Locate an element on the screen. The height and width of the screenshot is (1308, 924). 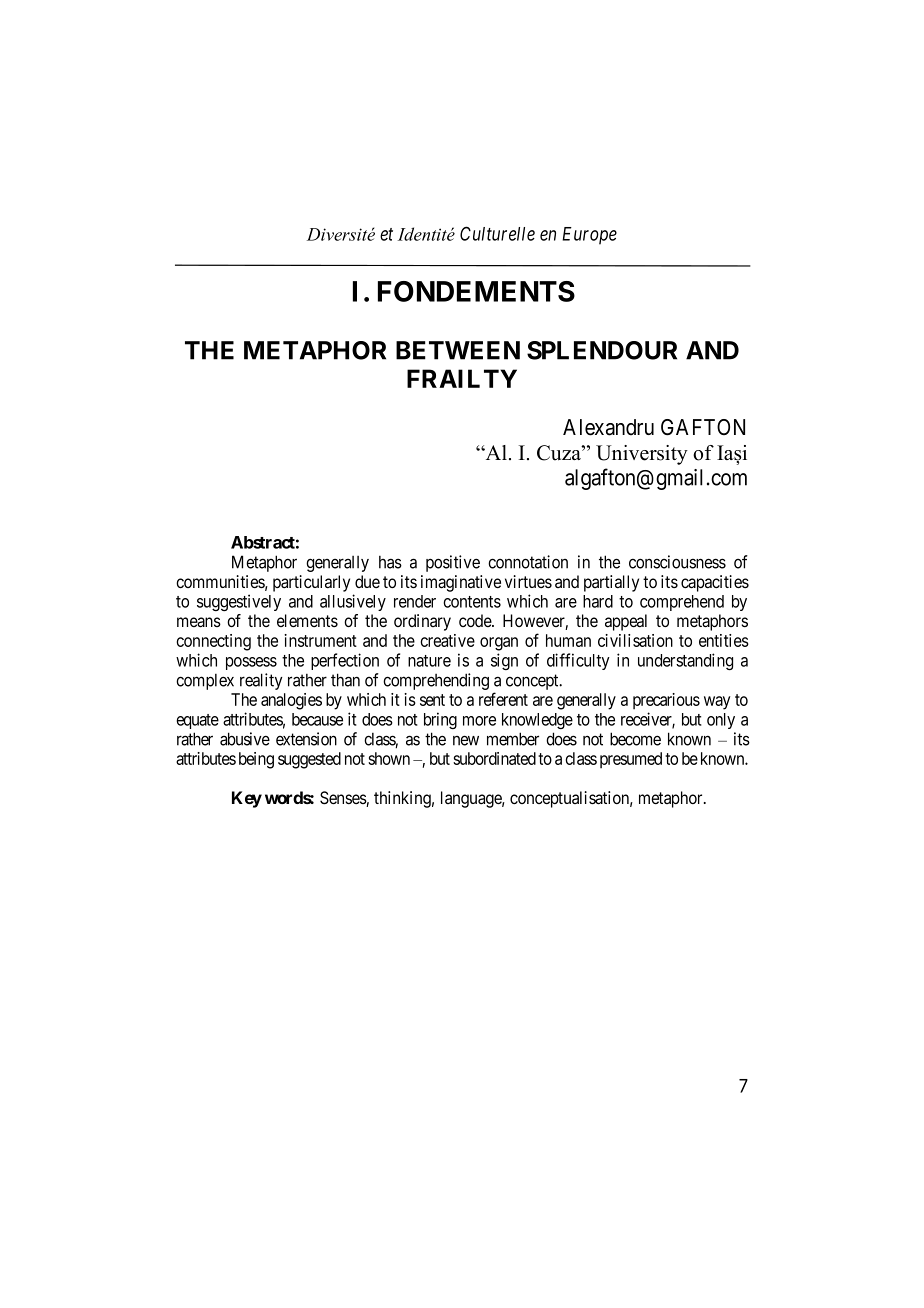
subordinated is located at coordinates (494, 758).
